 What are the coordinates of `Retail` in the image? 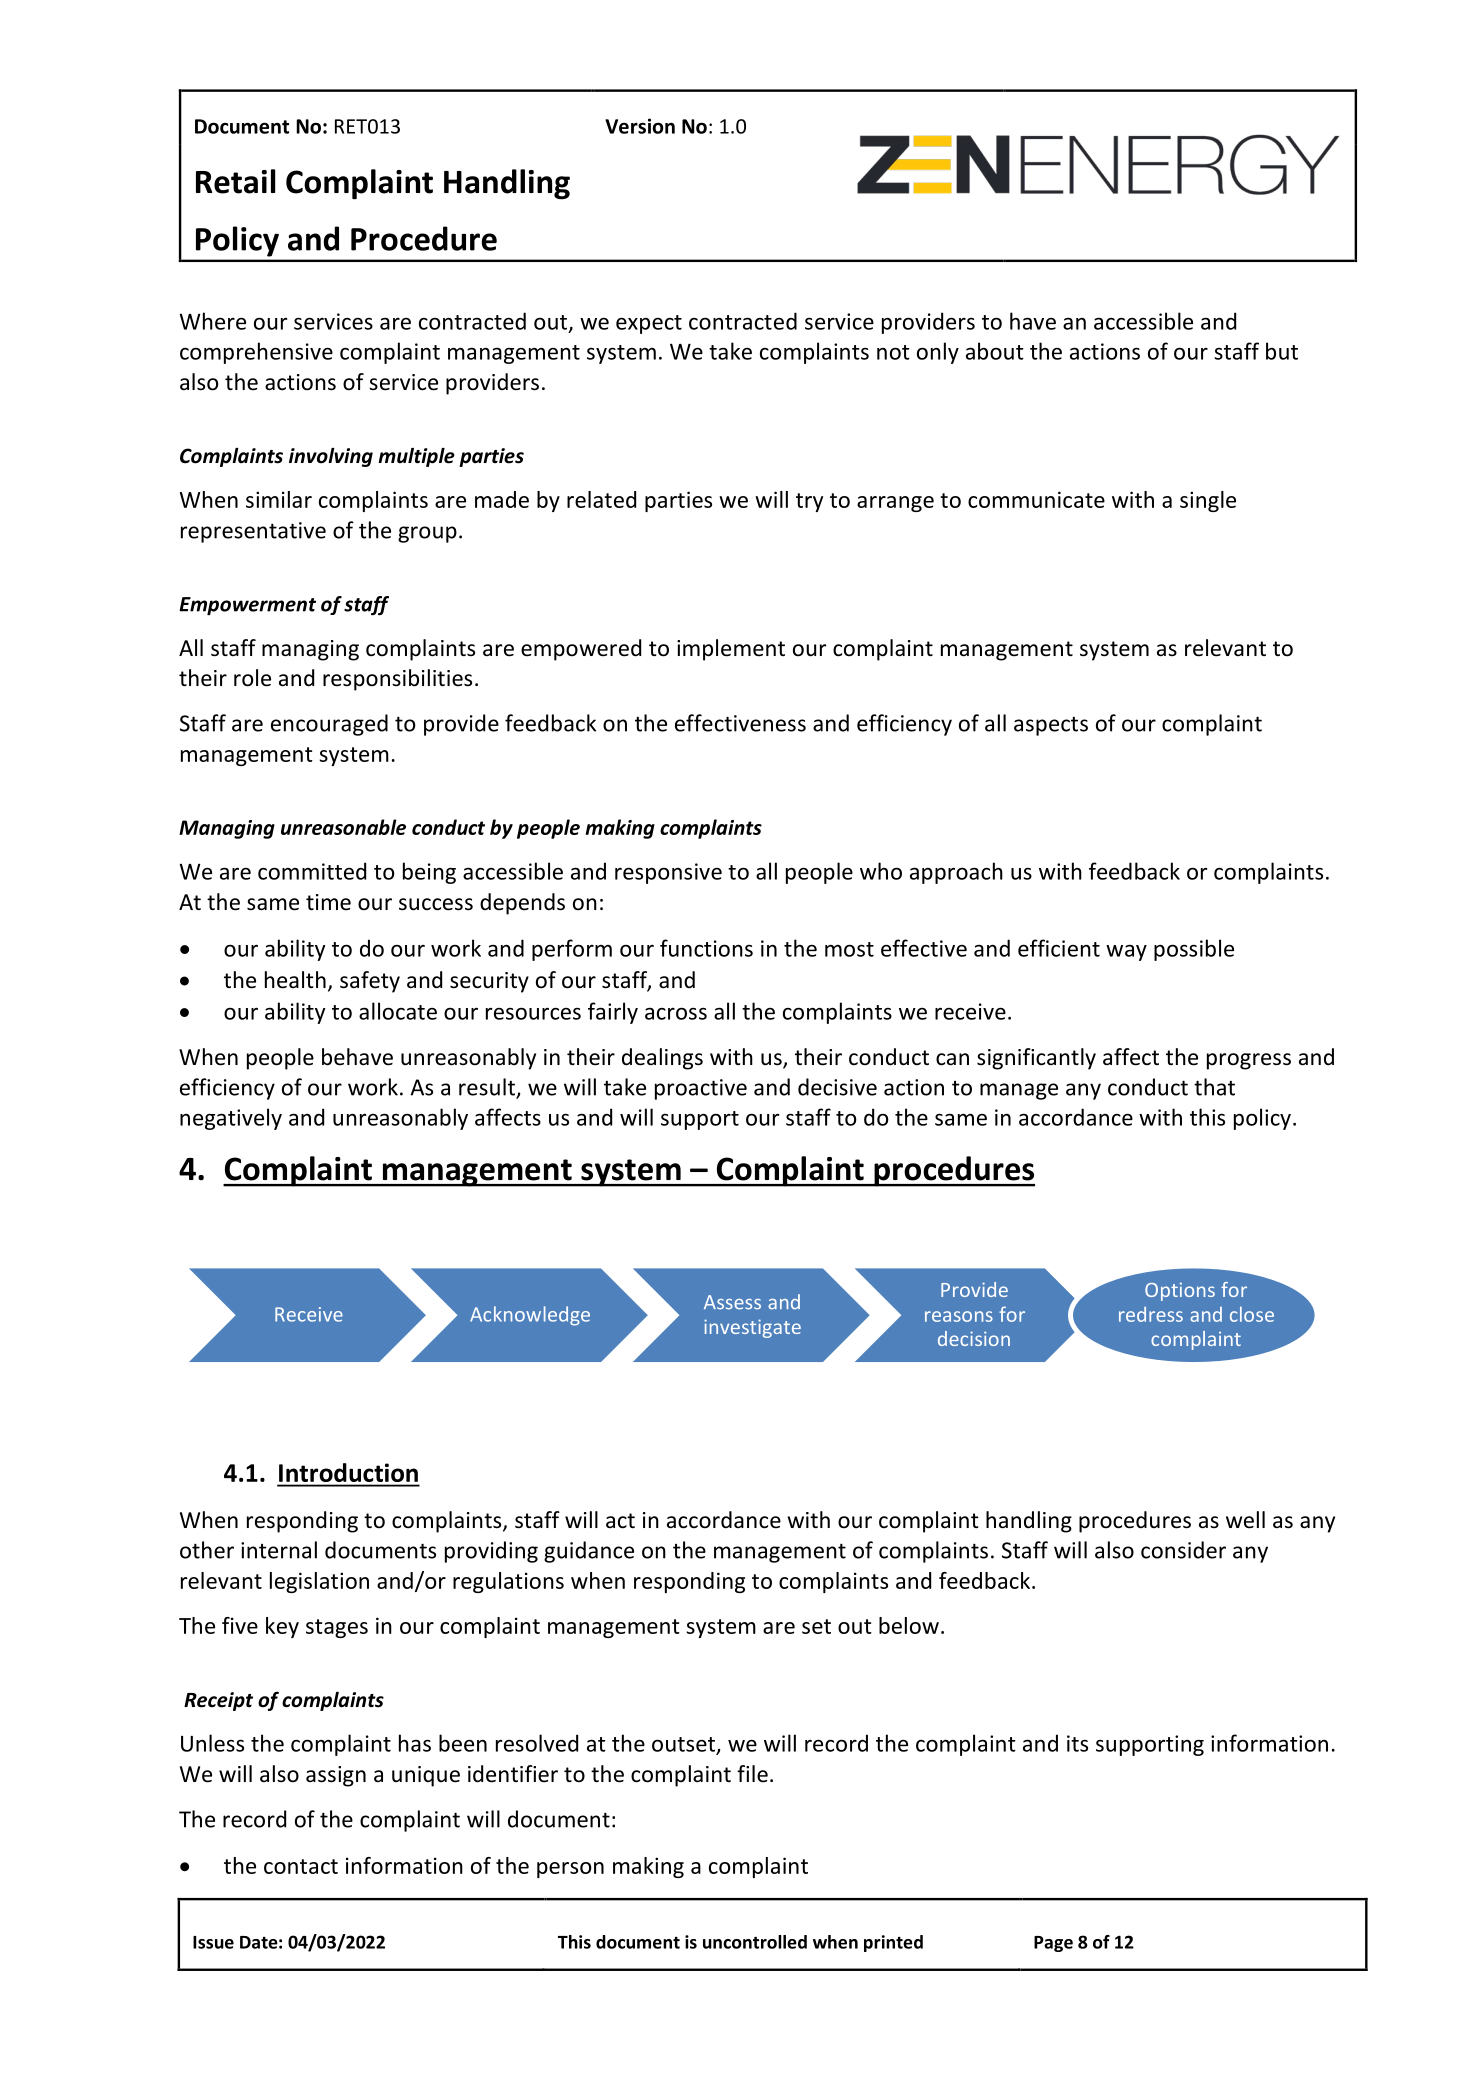 It's located at (235, 181).
